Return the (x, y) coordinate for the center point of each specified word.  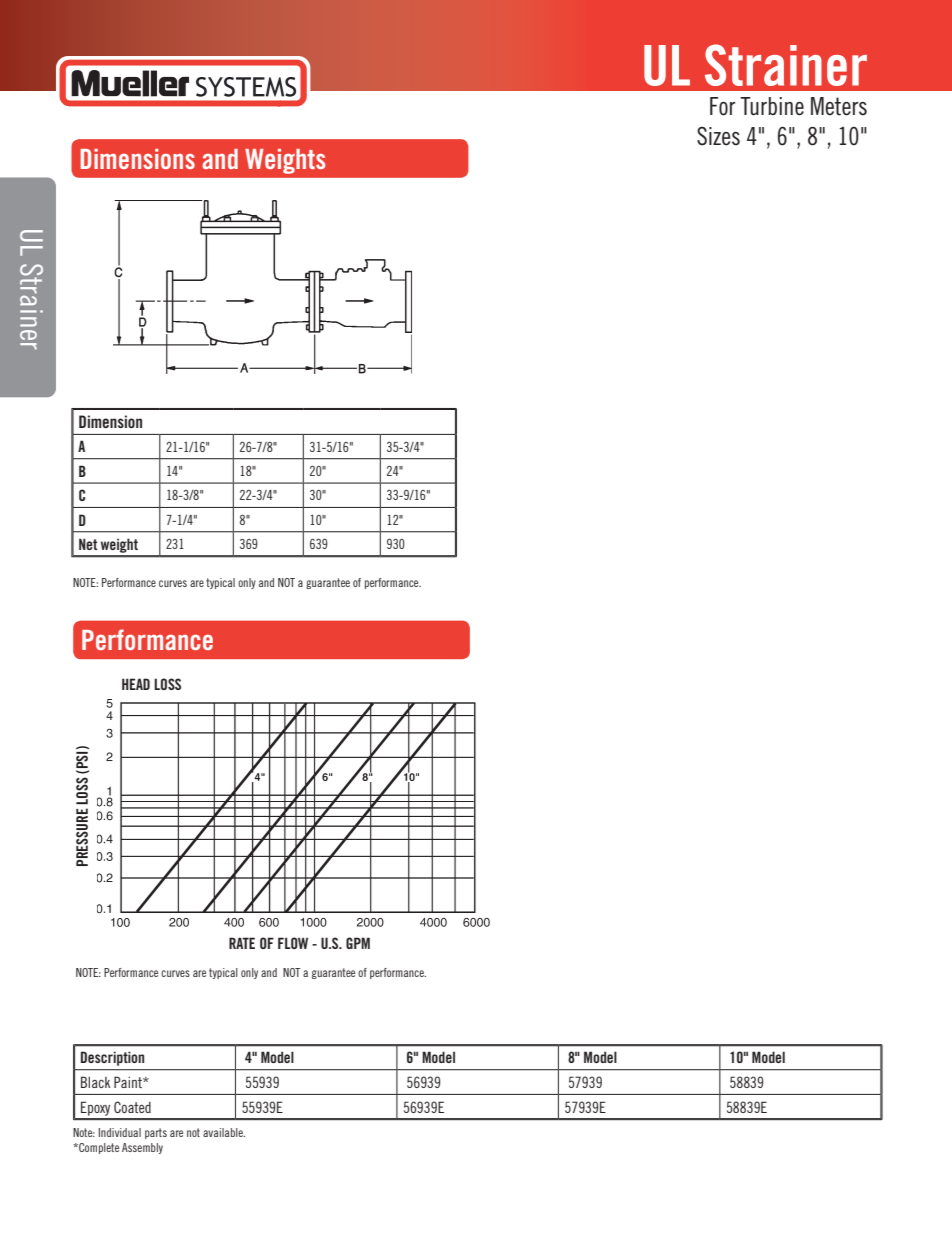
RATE (242, 943)
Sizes (718, 136)
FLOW (293, 943)
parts (156, 1133)
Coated (132, 1107)
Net (88, 544)
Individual (119, 1132)
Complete (98, 1148)
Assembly (142, 1148)
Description (112, 1058)
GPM (358, 943)
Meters (839, 106)
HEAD (136, 684)
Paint (129, 1082)
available (224, 1132)
